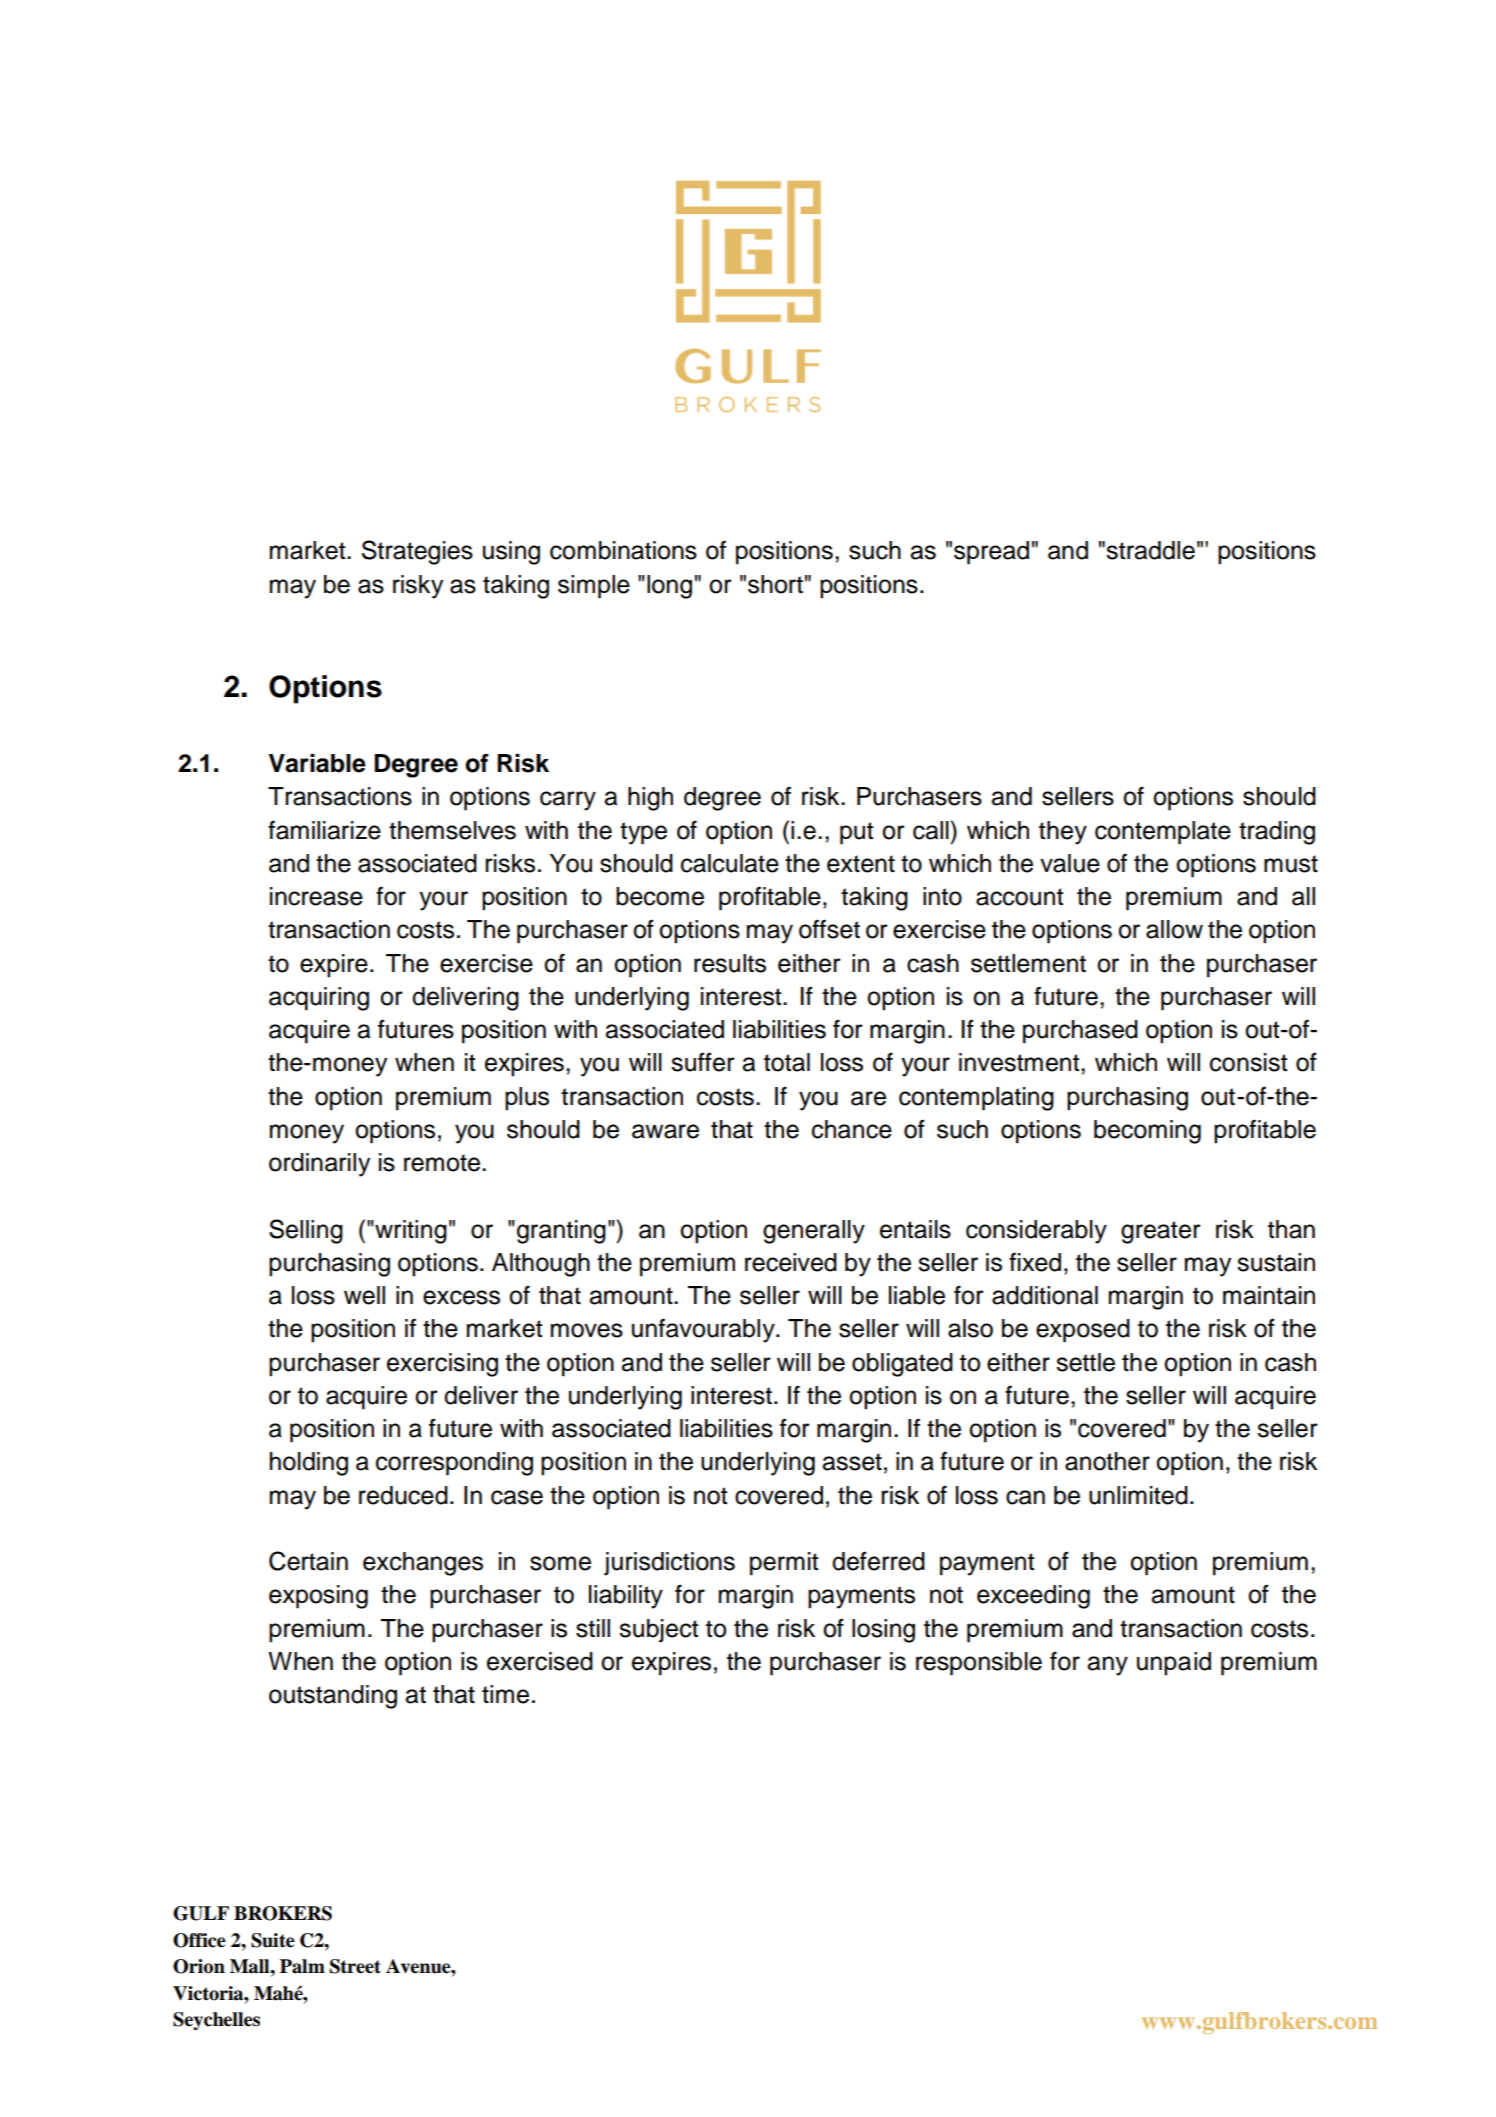 The height and width of the image is (2117, 1496). Describe the element at coordinates (355, 1966) in the image. I see `Street` at that location.
